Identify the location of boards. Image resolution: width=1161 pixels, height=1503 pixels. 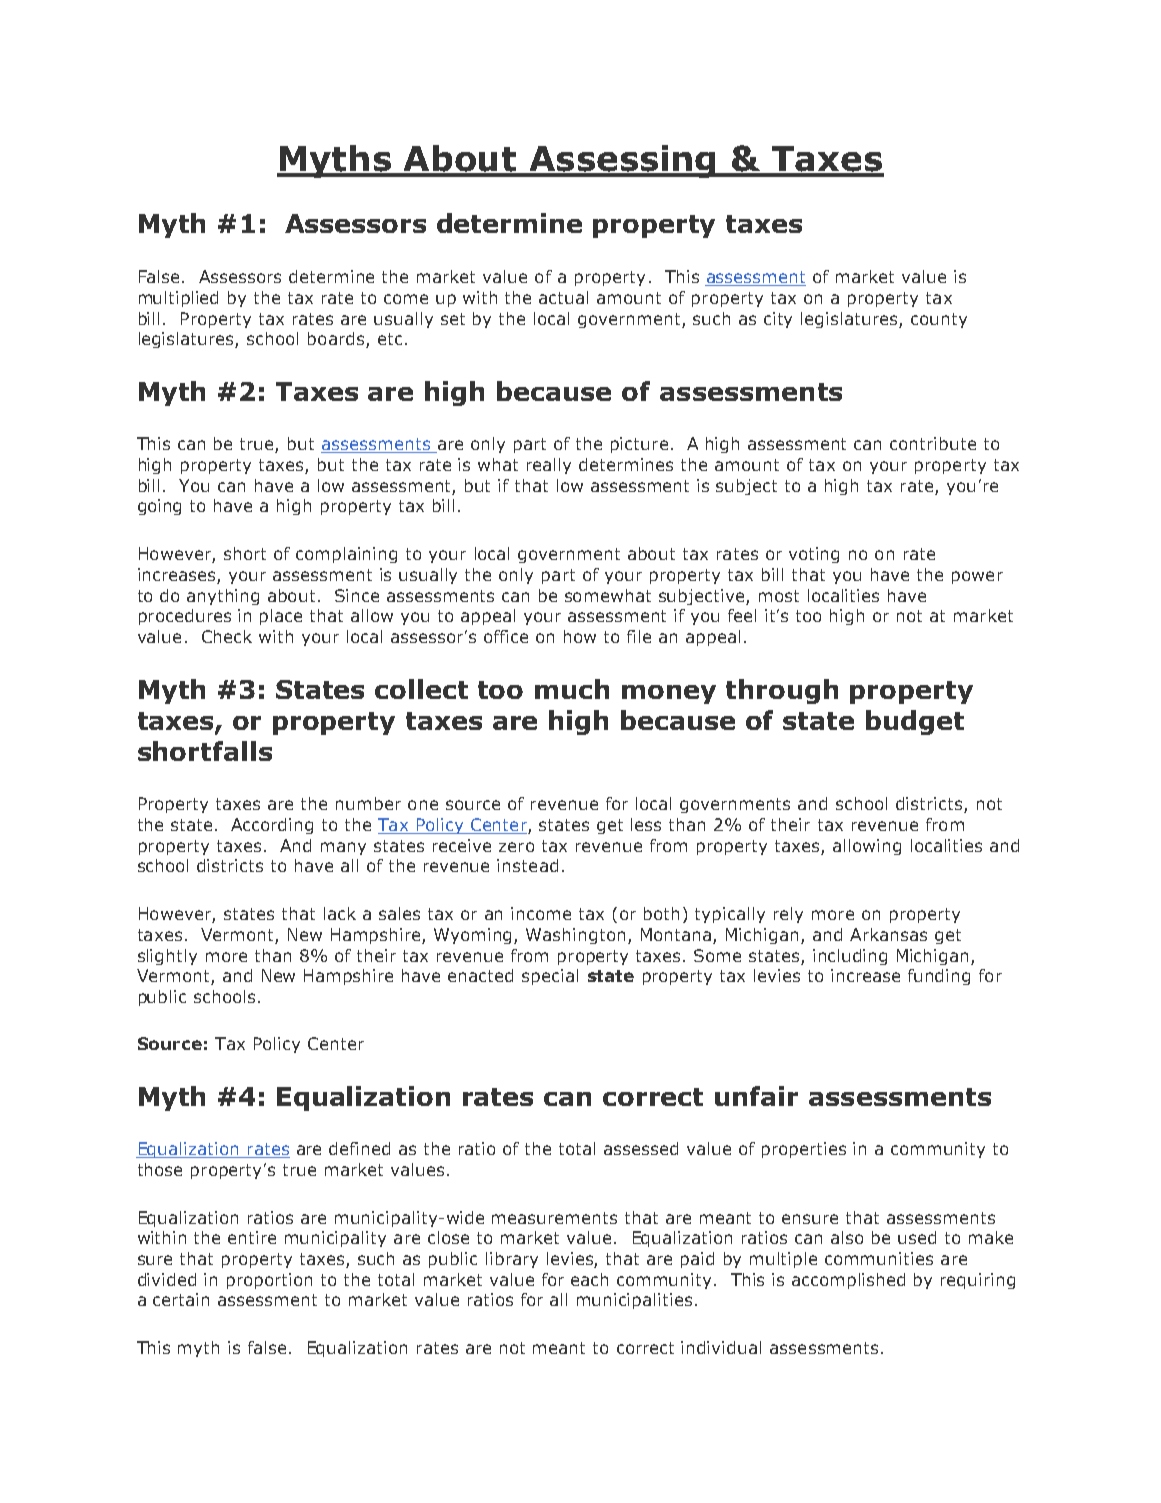
(337, 340).
